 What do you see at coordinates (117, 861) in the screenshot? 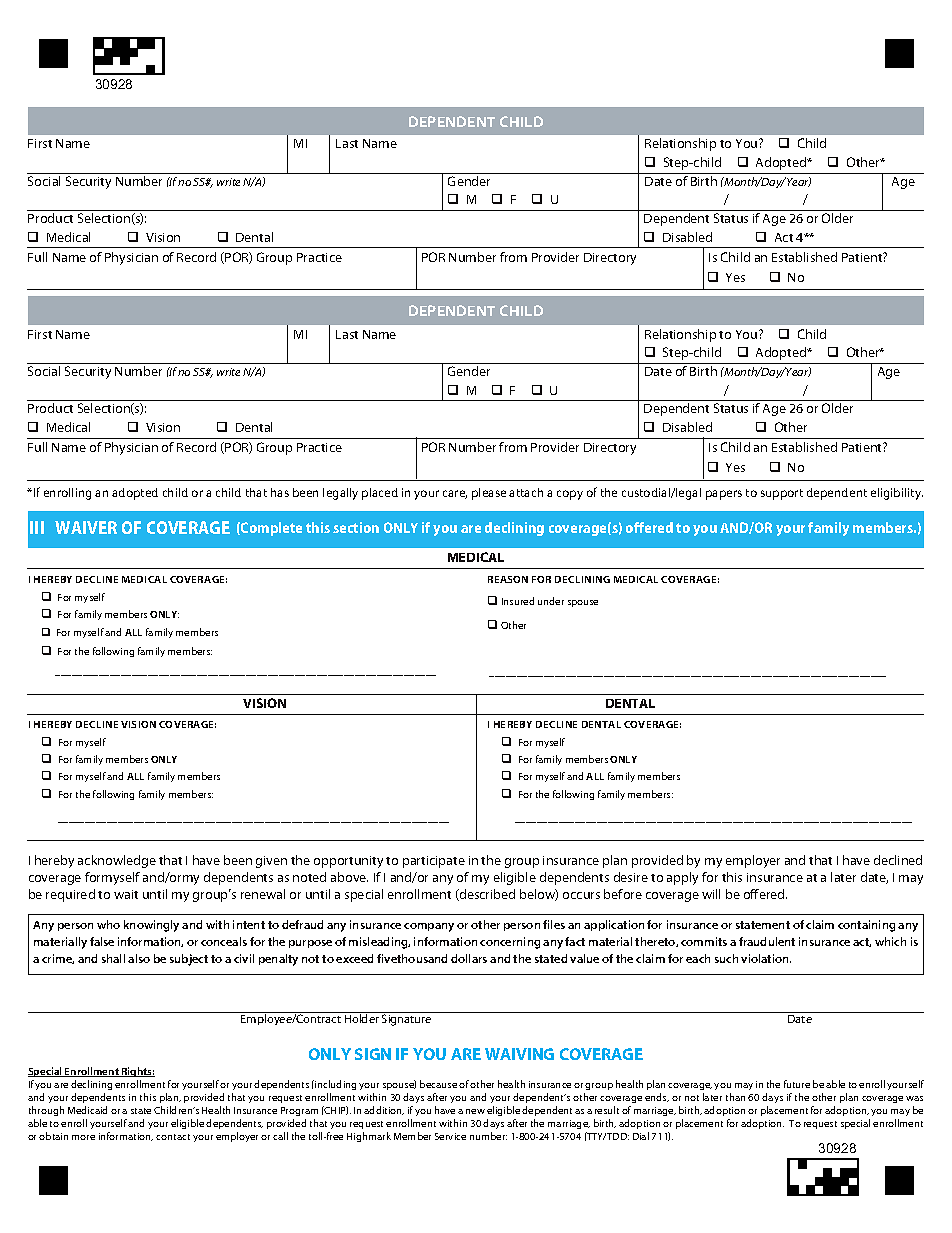
I see `acknowledge` at bounding box center [117, 861].
